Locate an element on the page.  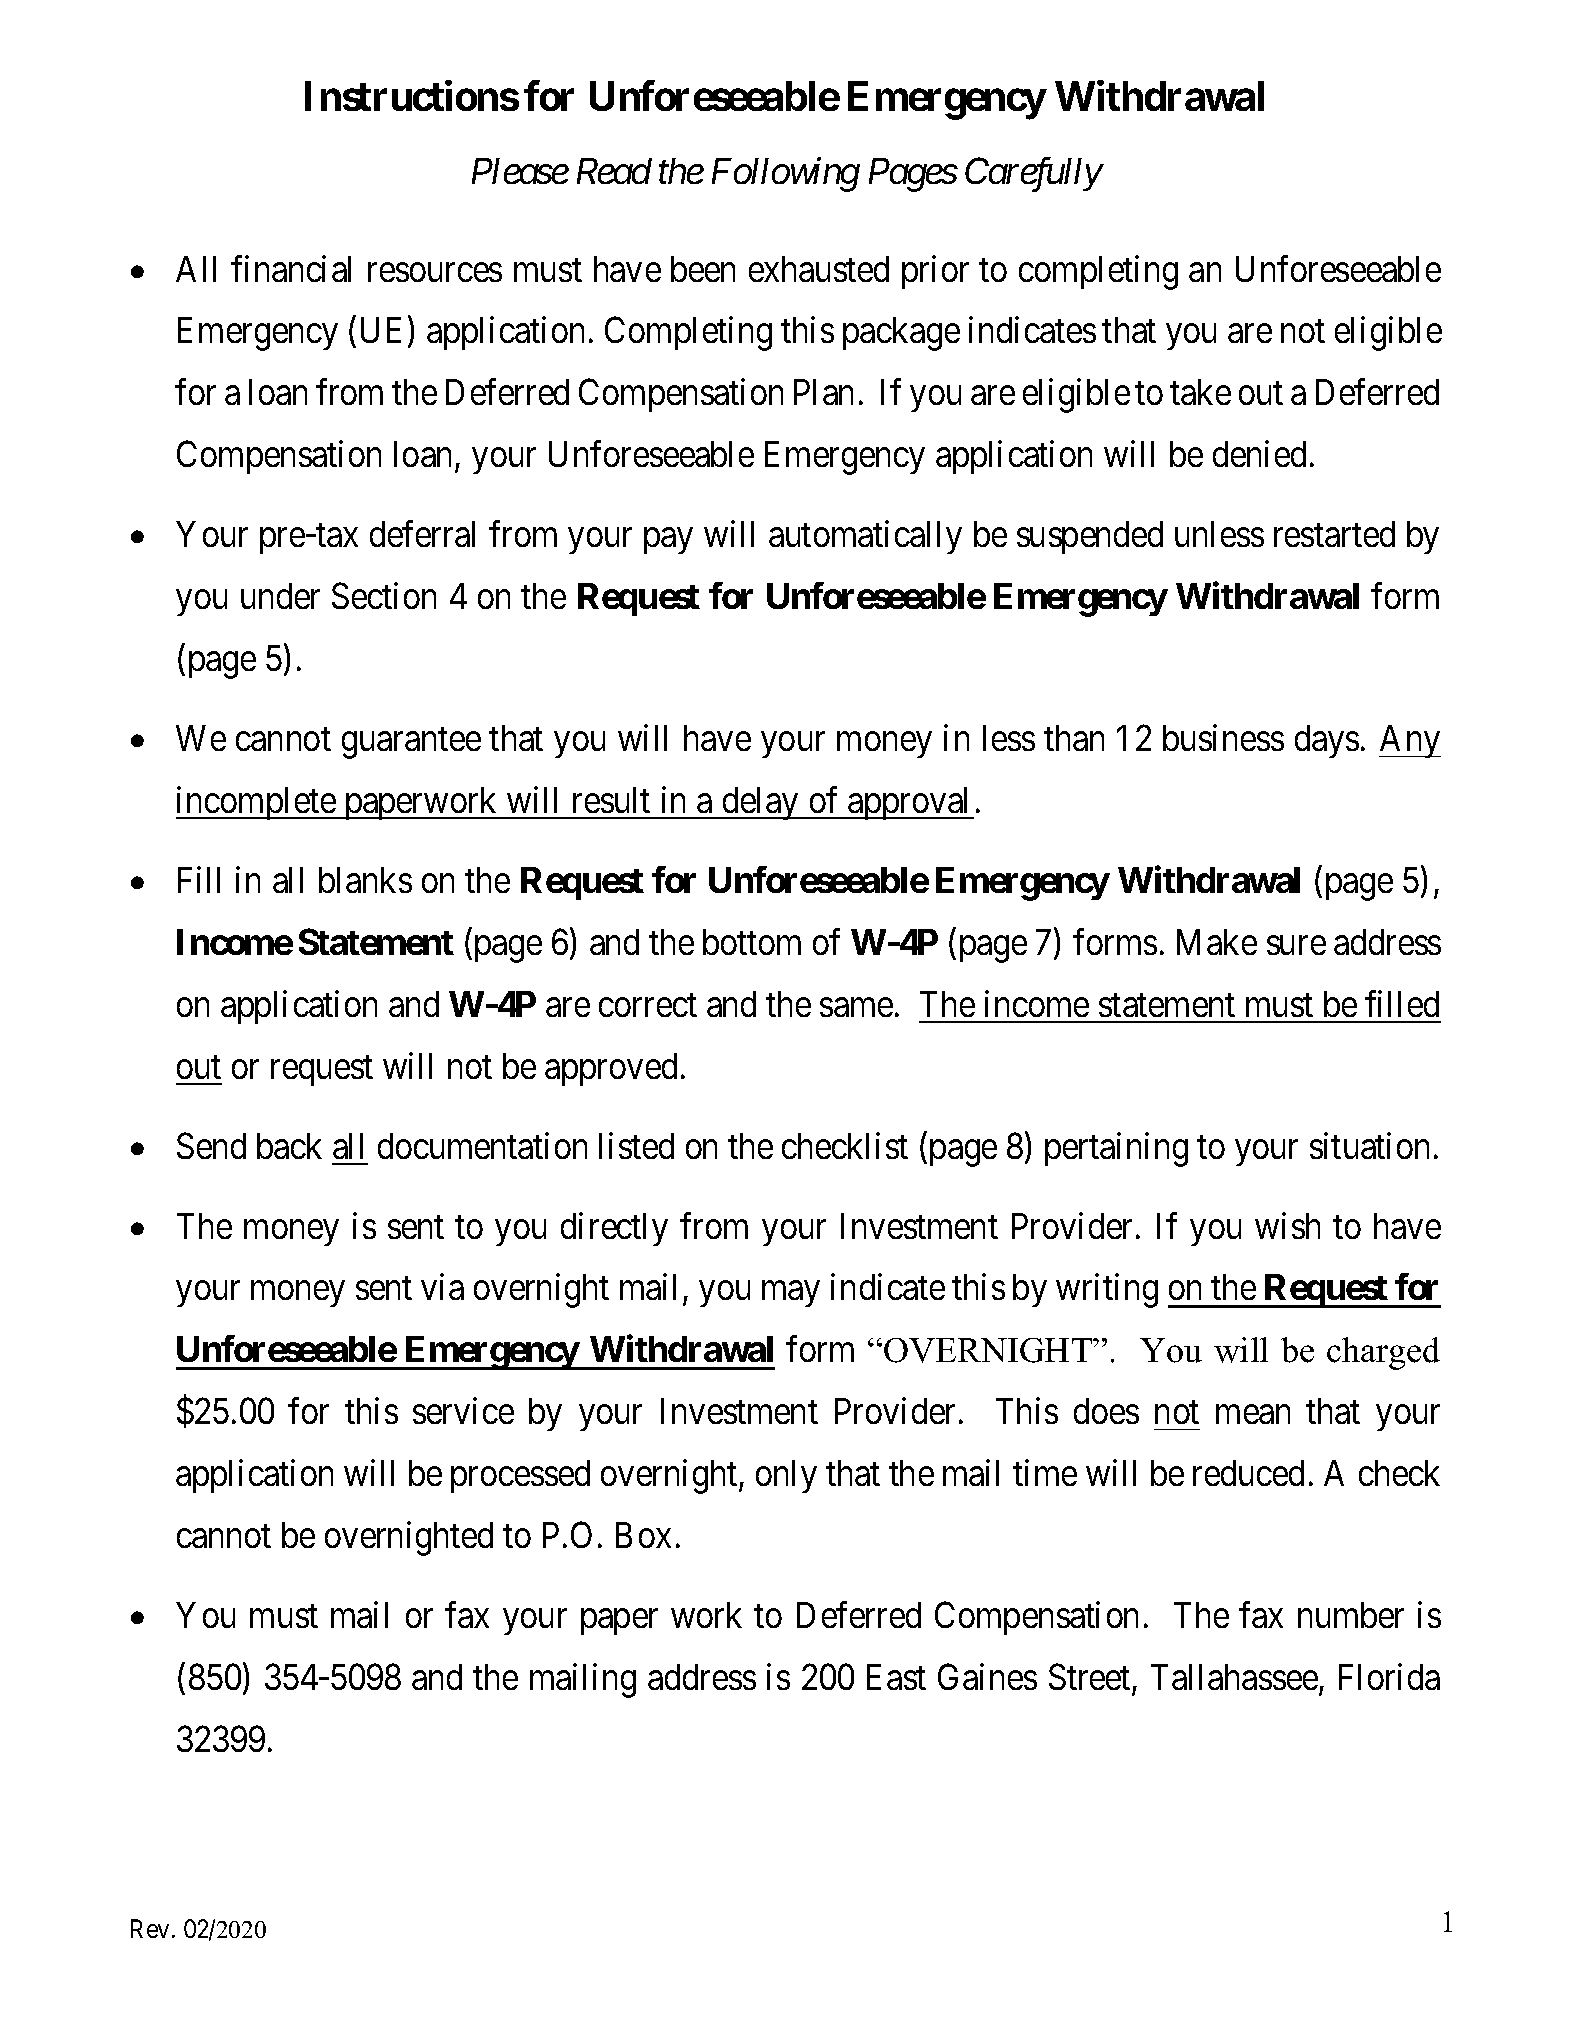
sure is located at coordinates (1296, 945).
